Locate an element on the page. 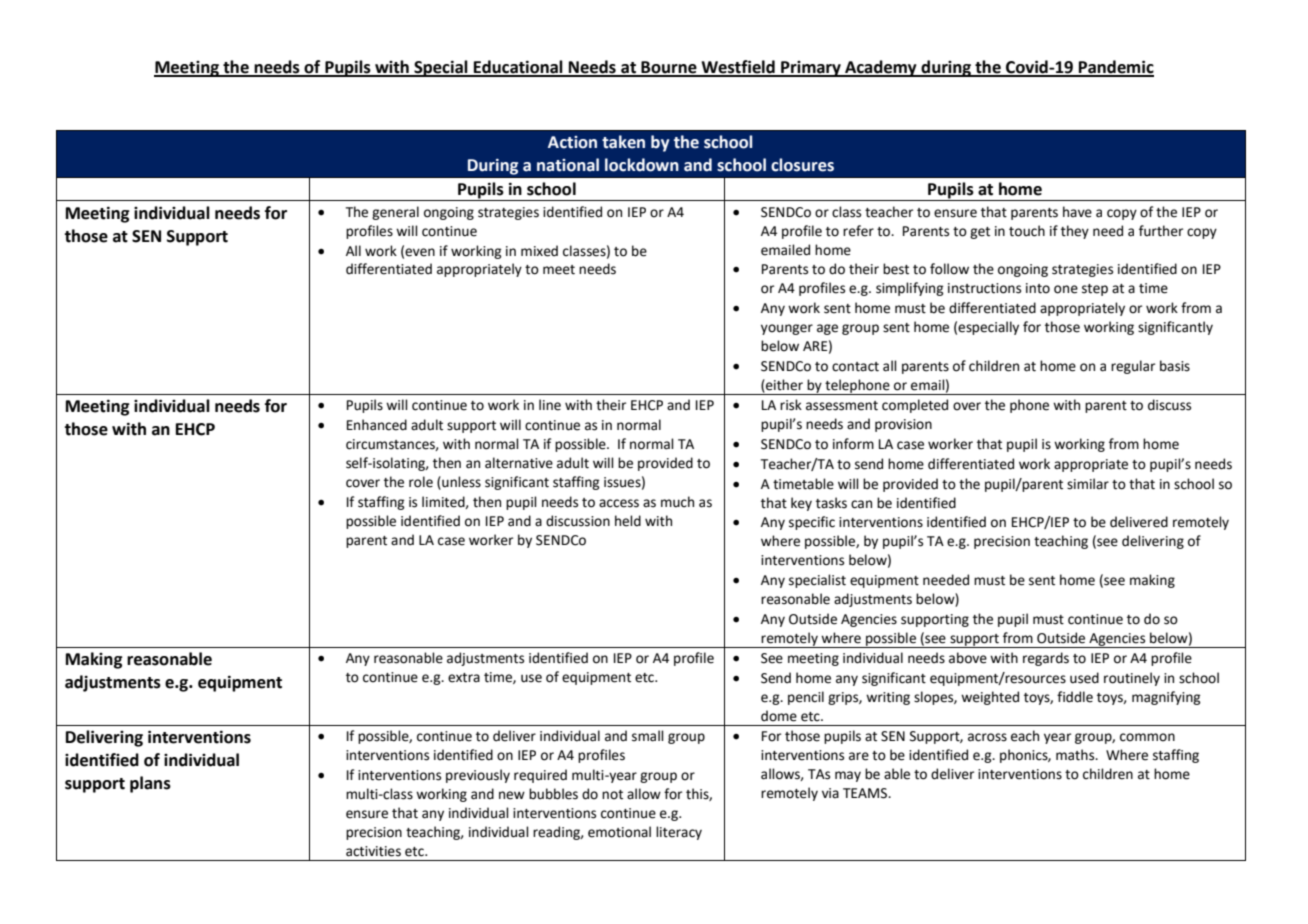 Image resolution: width=1308 pixels, height=924 pixels. activities is located at coordinates (373, 851).
